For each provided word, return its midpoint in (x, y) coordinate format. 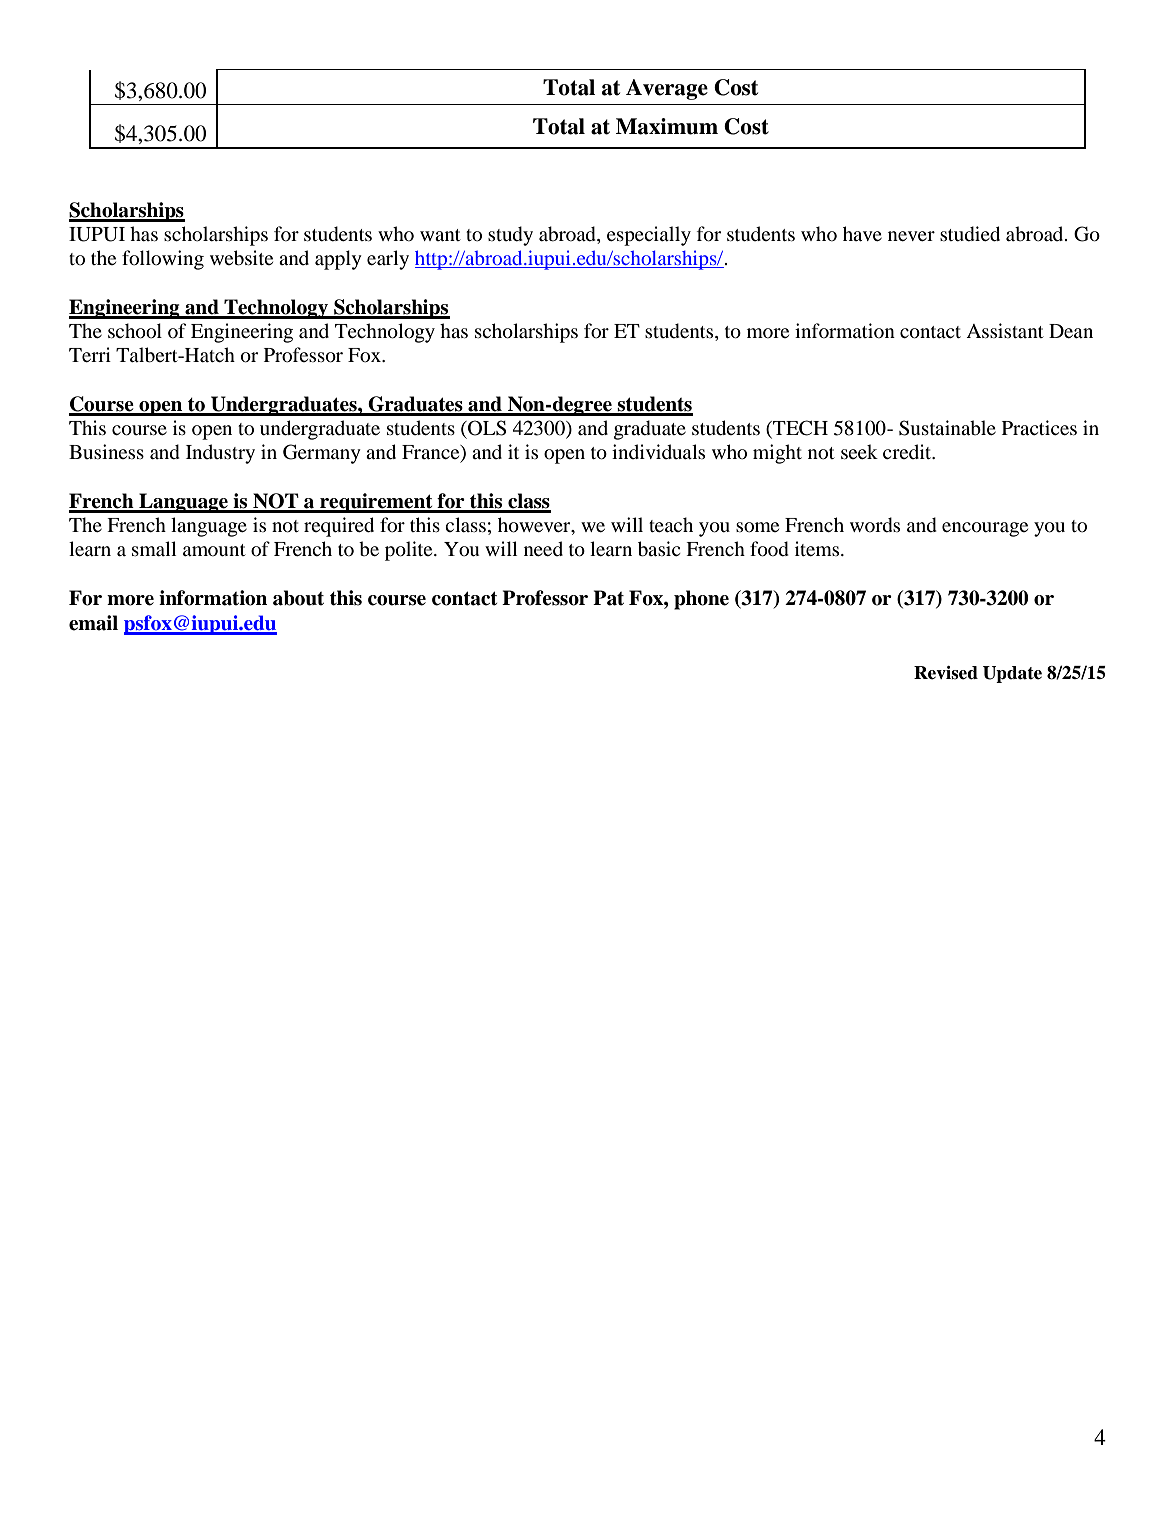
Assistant (1005, 330)
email (93, 623)
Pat (608, 598)
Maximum (667, 126)
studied (970, 234)
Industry (220, 454)
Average (667, 89)
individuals (658, 451)
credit (908, 451)
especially (649, 236)
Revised (946, 673)
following (163, 260)
